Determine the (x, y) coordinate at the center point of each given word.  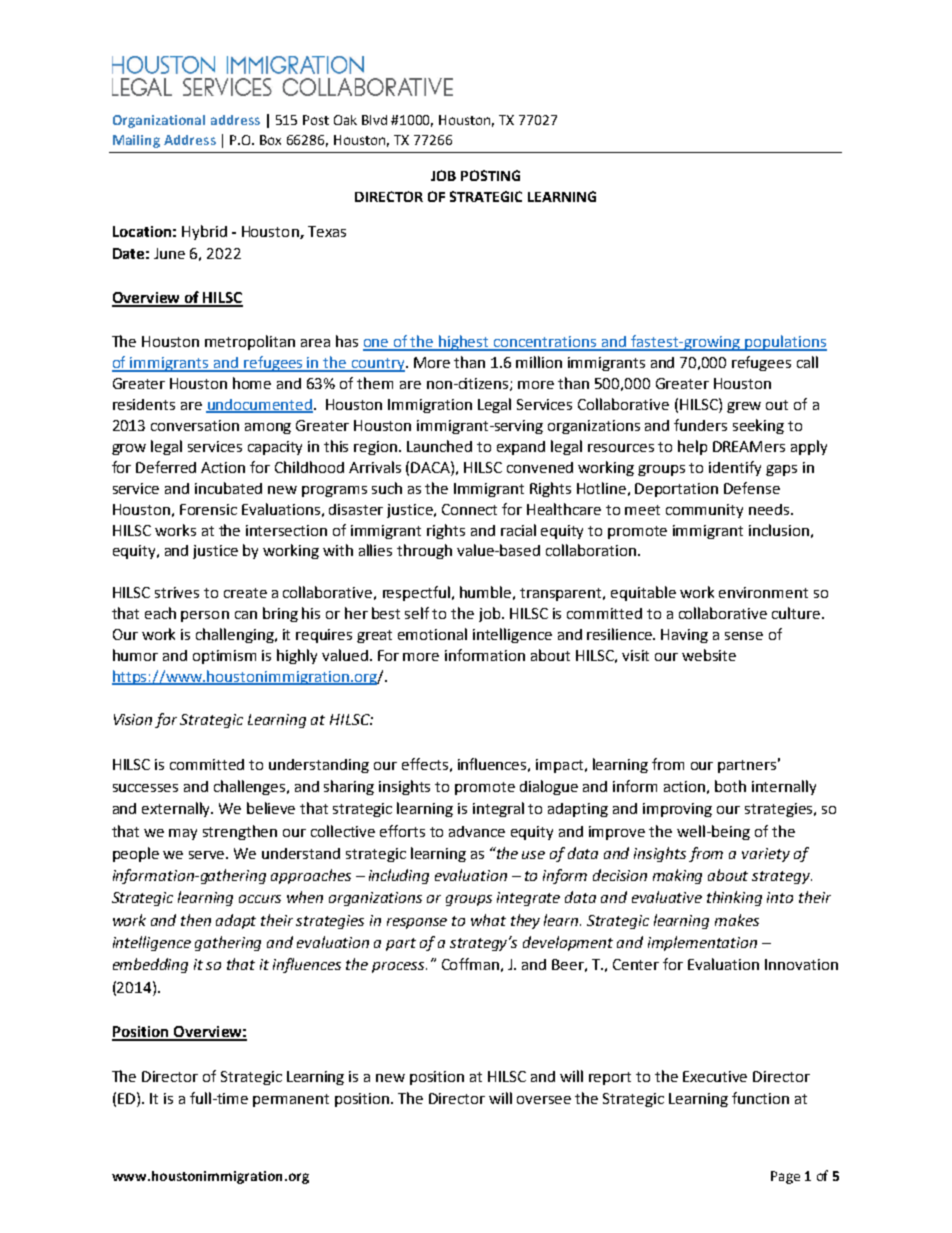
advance (477, 831)
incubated (228, 488)
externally (177, 809)
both (730, 786)
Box (270, 140)
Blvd (374, 120)
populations (785, 343)
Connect (469, 509)
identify (735, 468)
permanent (291, 1100)
